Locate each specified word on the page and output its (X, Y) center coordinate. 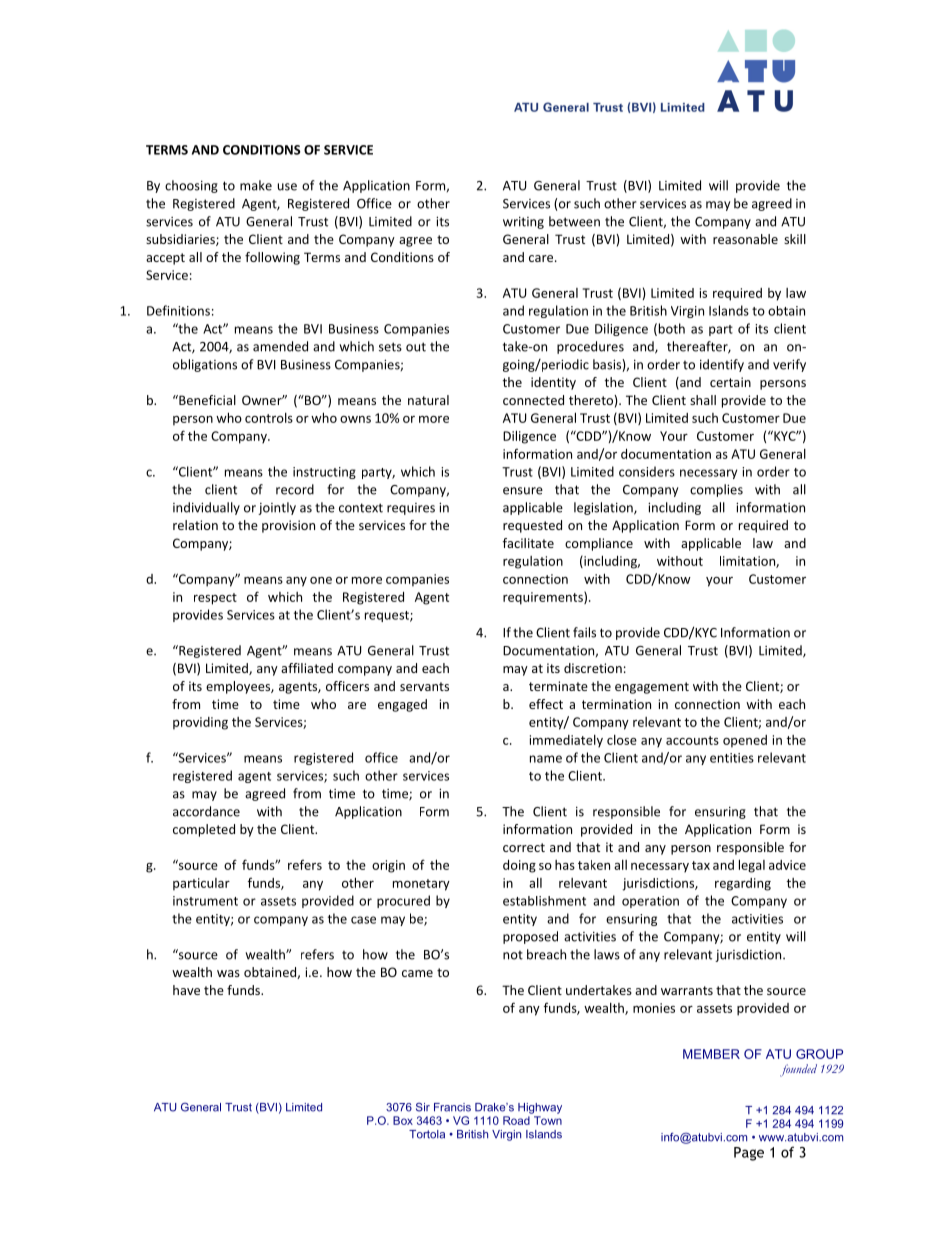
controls (269, 418)
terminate (558, 686)
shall (703, 400)
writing (523, 223)
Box (403, 1120)
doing (519, 866)
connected (533, 400)
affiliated (307, 668)
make (256, 185)
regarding (743, 884)
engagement (652, 688)
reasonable (745, 239)
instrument (205, 901)
